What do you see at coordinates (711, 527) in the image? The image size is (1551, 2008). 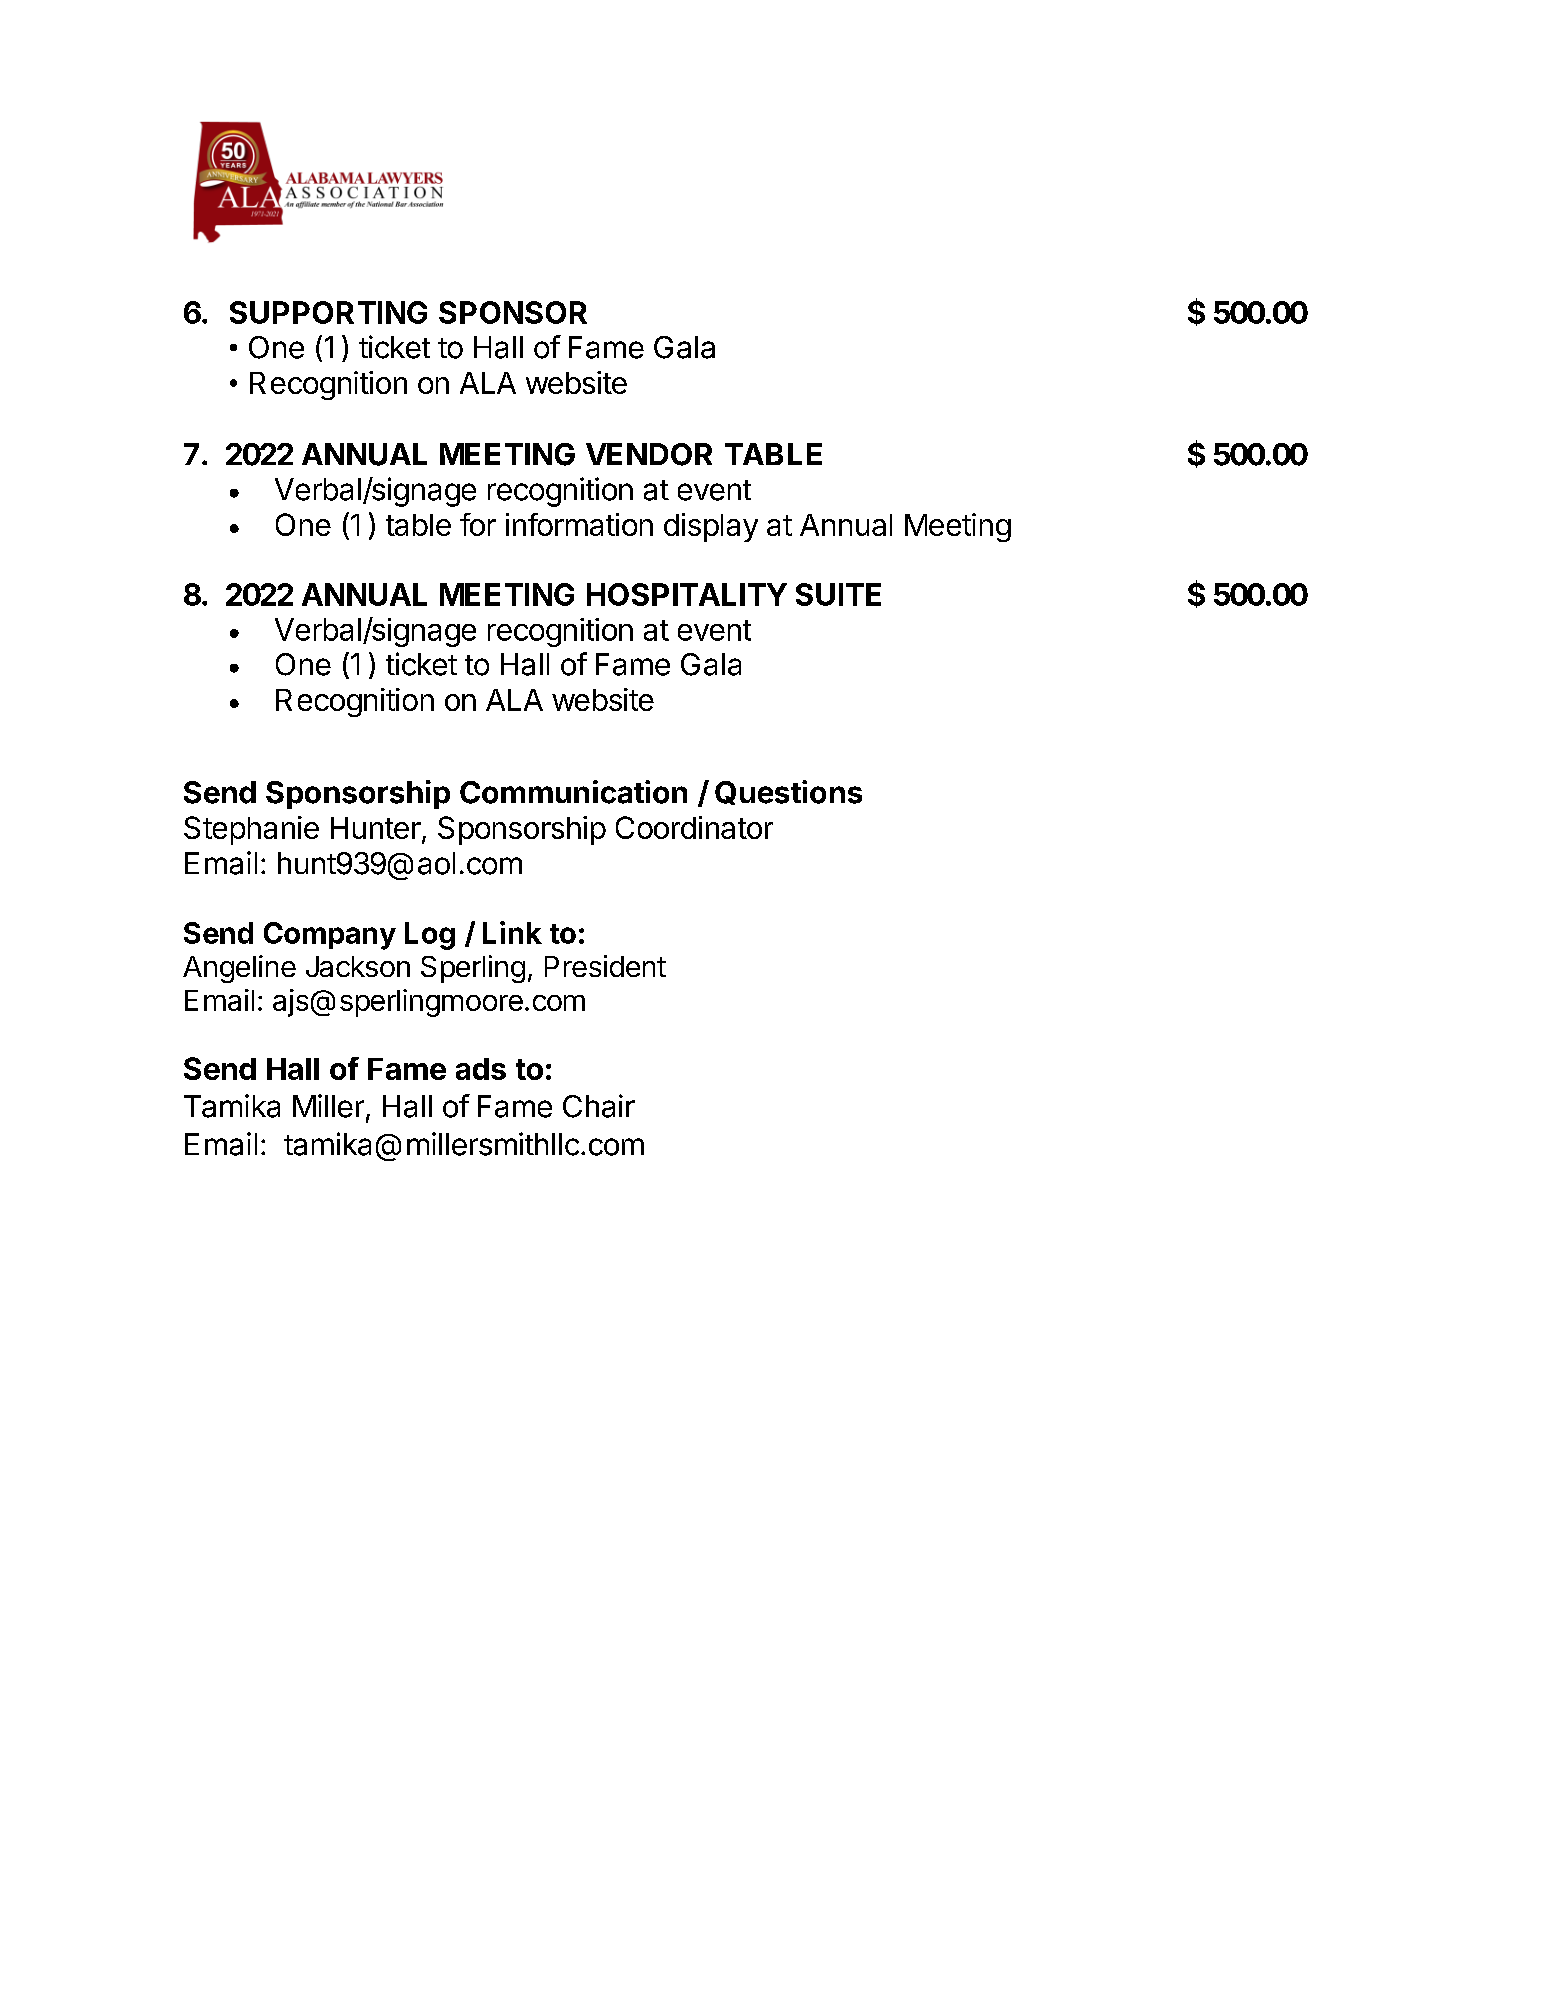 I see `display` at bounding box center [711, 527].
